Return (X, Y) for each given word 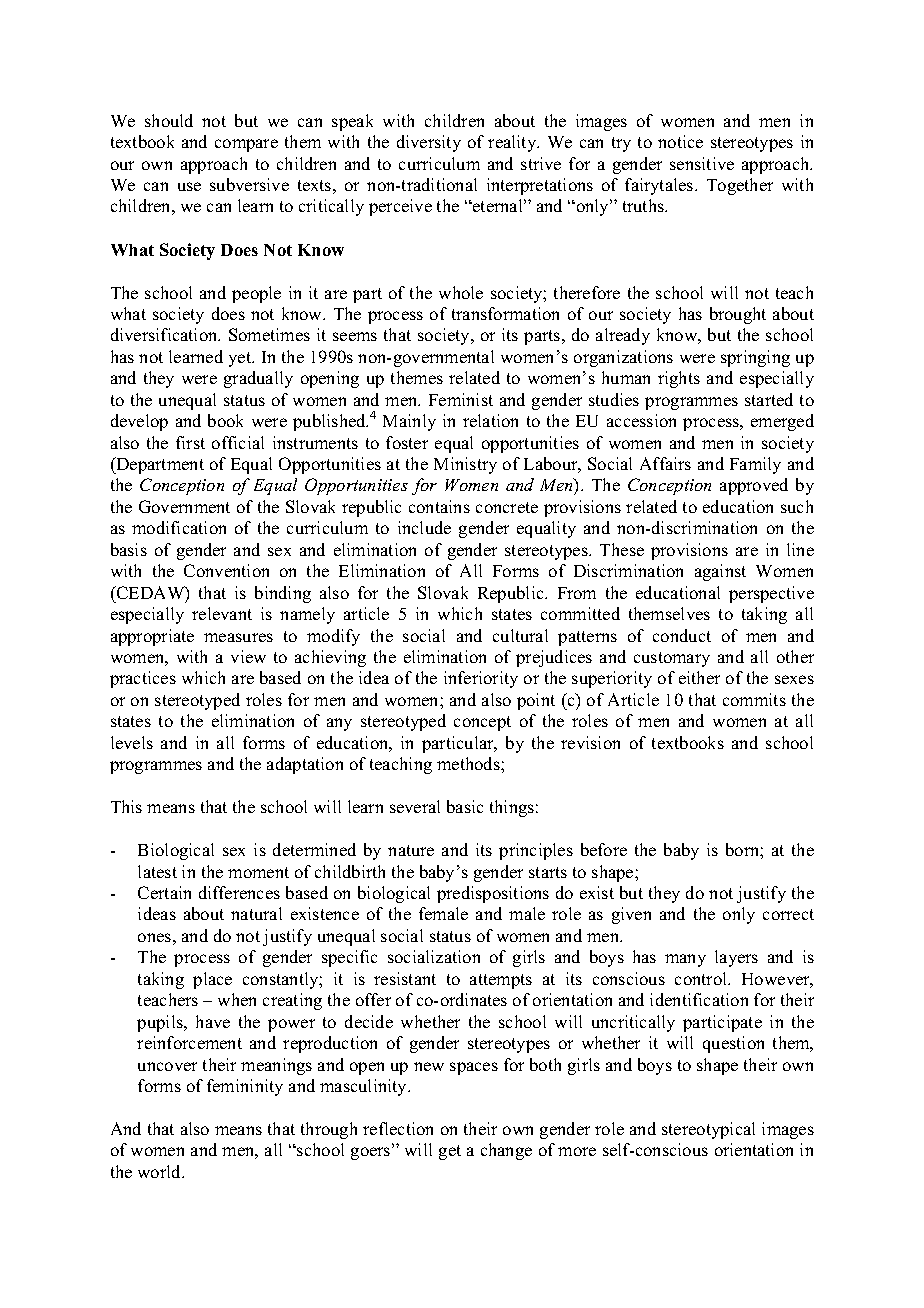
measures (238, 637)
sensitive (702, 163)
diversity (429, 143)
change (506, 1151)
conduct (682, 635)
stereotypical (708, 1130)
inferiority (481, 679)
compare (246, 145)
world (161, 1171)
